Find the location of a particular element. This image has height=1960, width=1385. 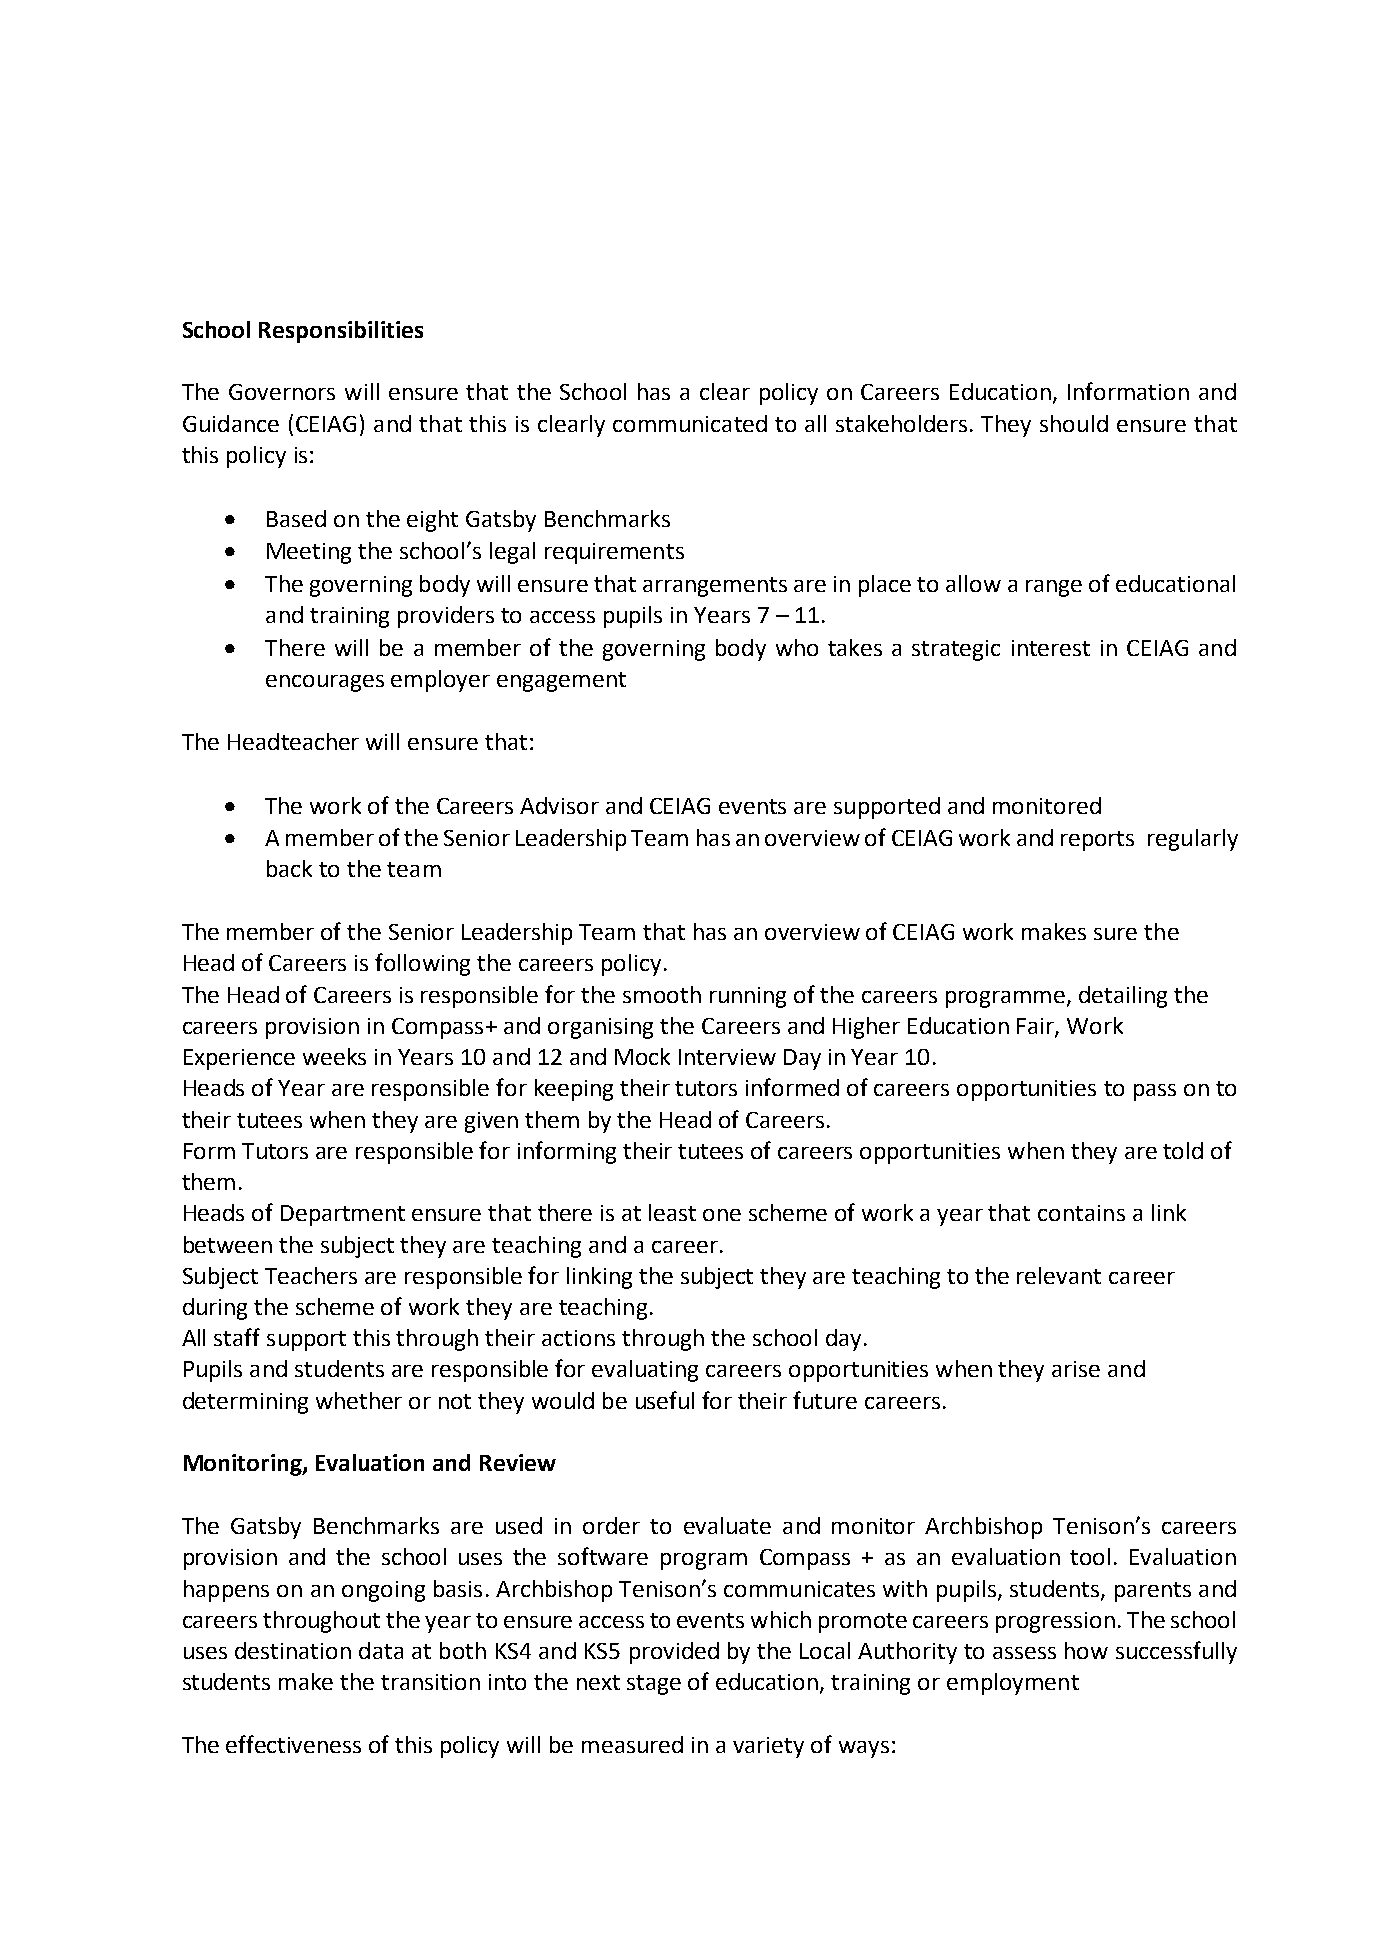

should is located at coordinates (1074, 423).
